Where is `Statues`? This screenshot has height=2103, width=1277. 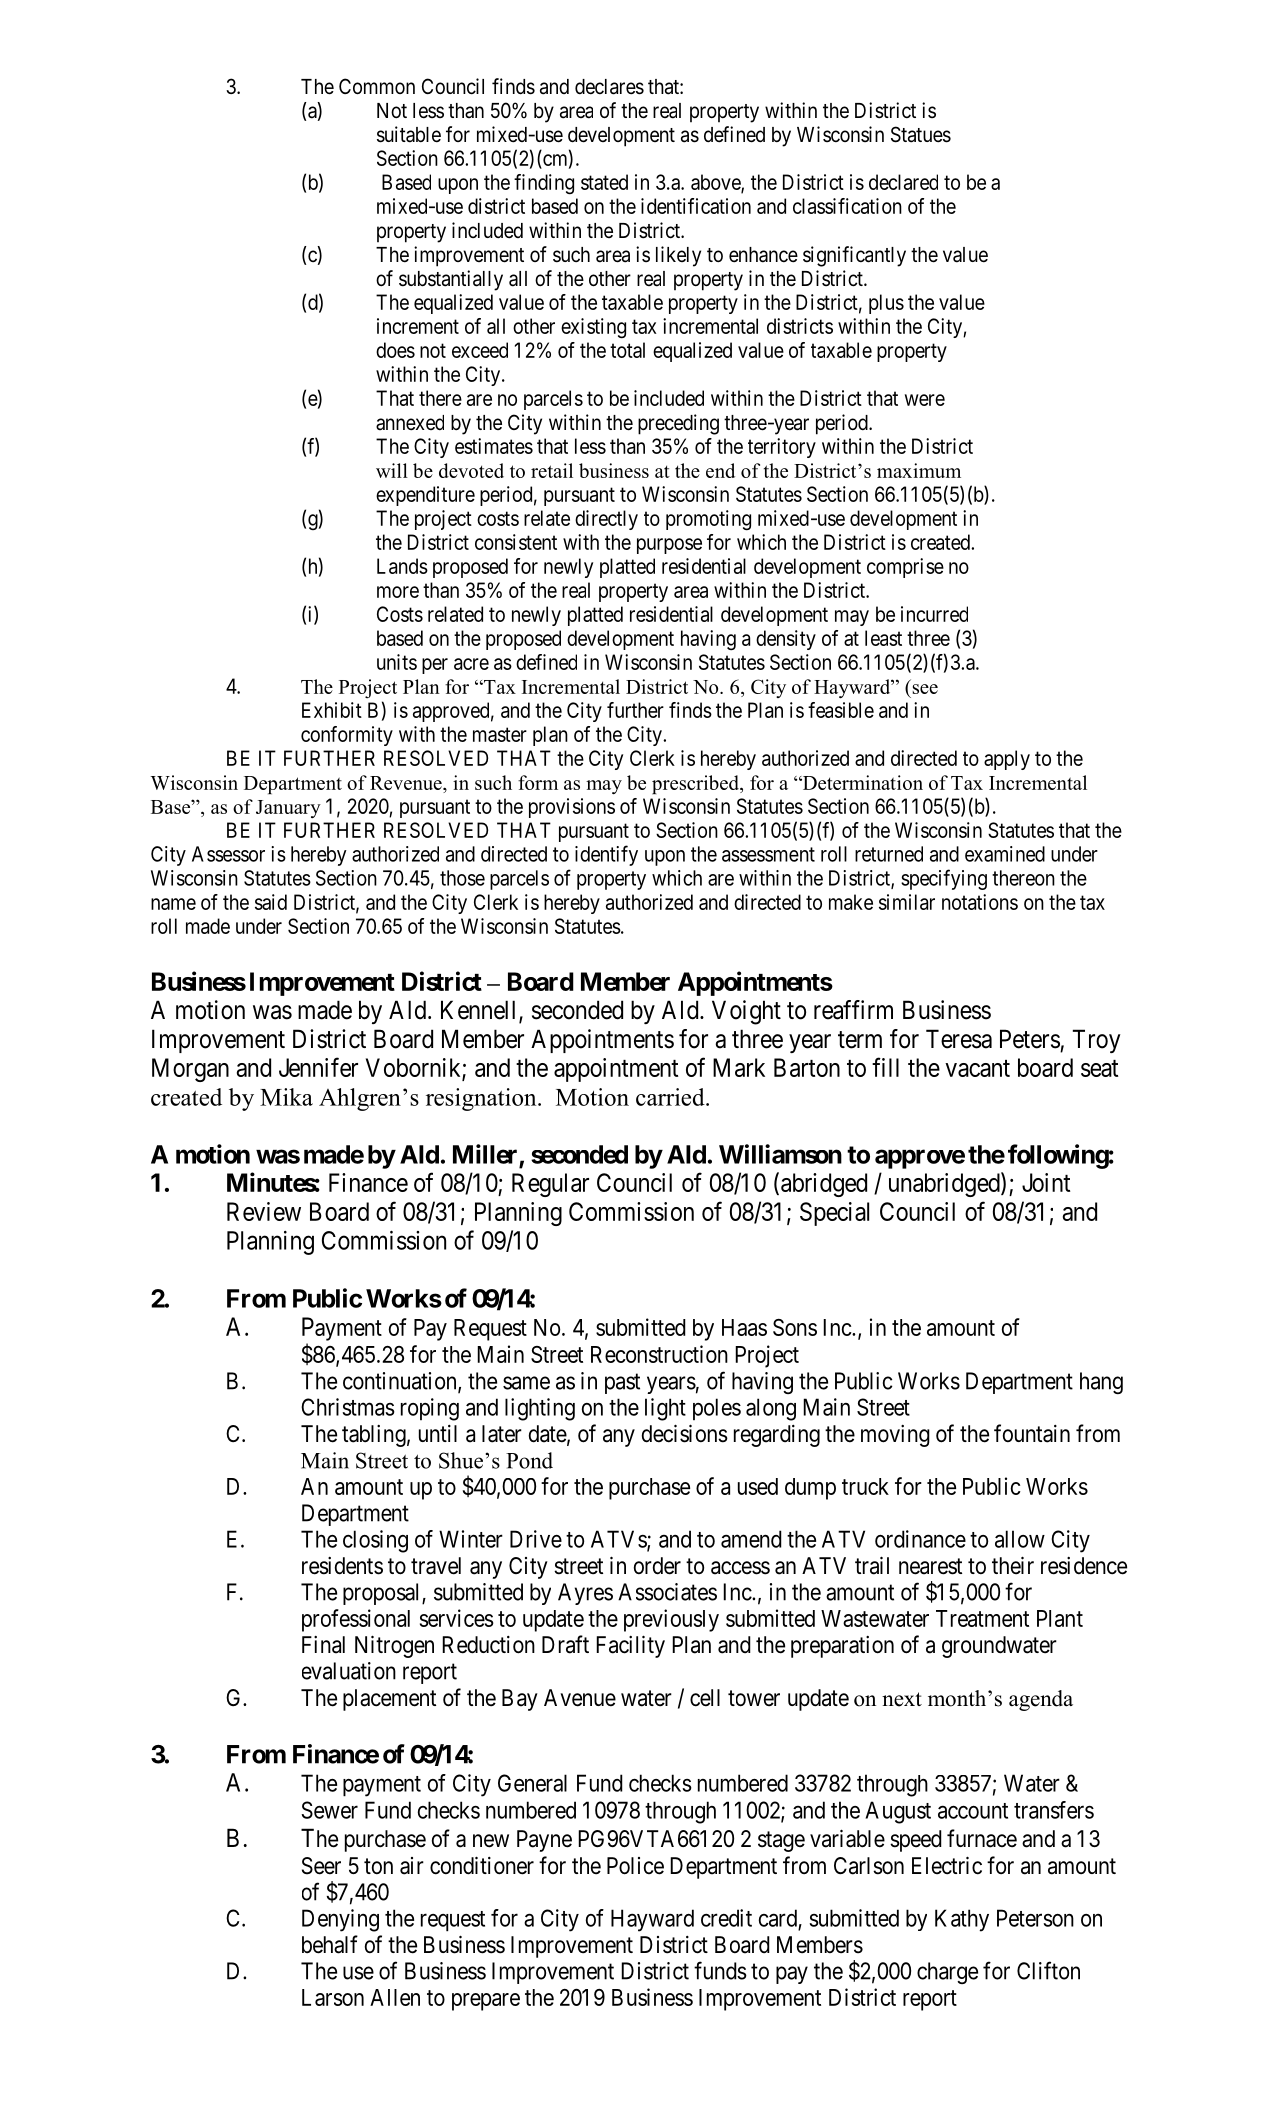 Statues is located at coordinates (921, 134).
